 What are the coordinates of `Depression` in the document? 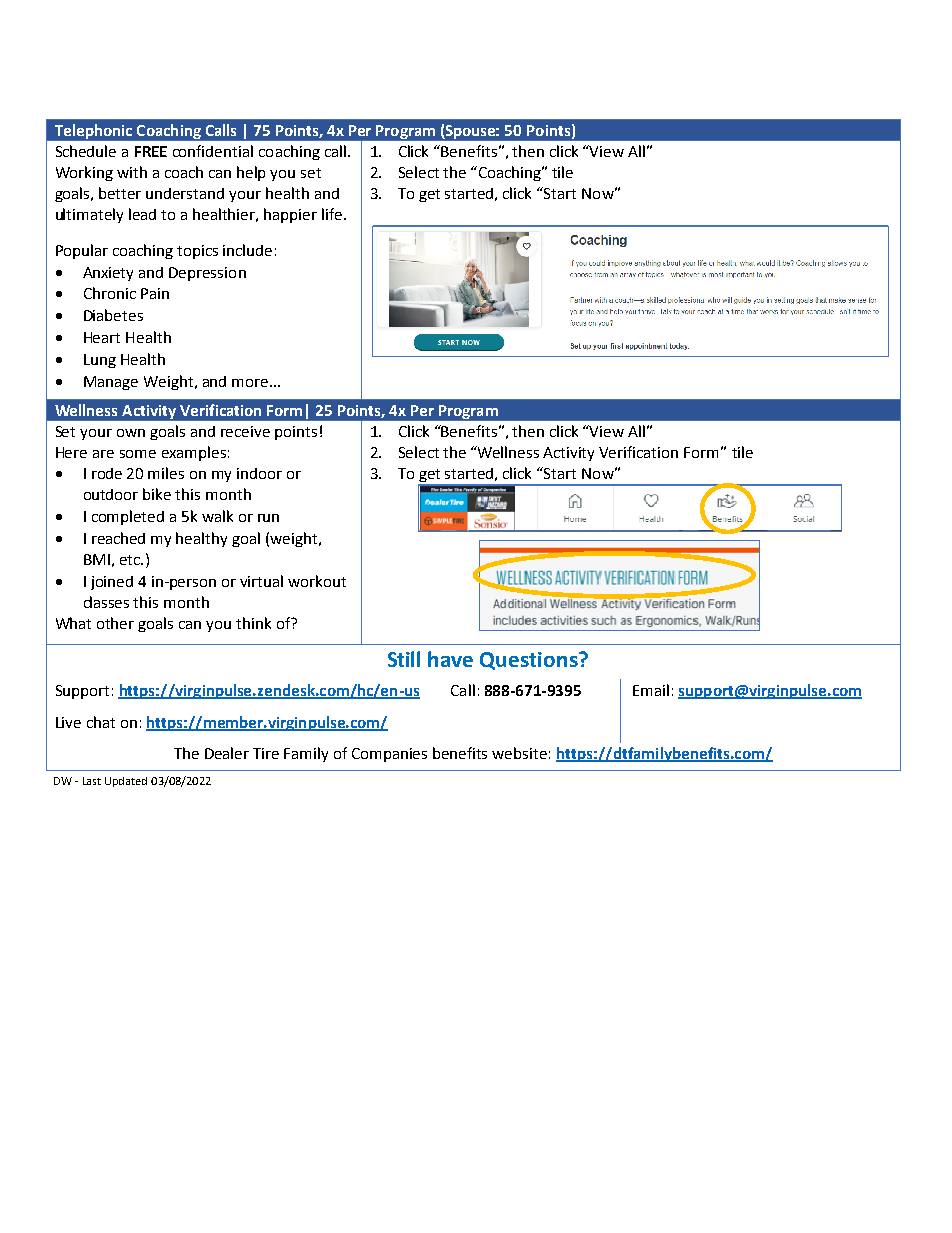 It's located at (207, 274).
